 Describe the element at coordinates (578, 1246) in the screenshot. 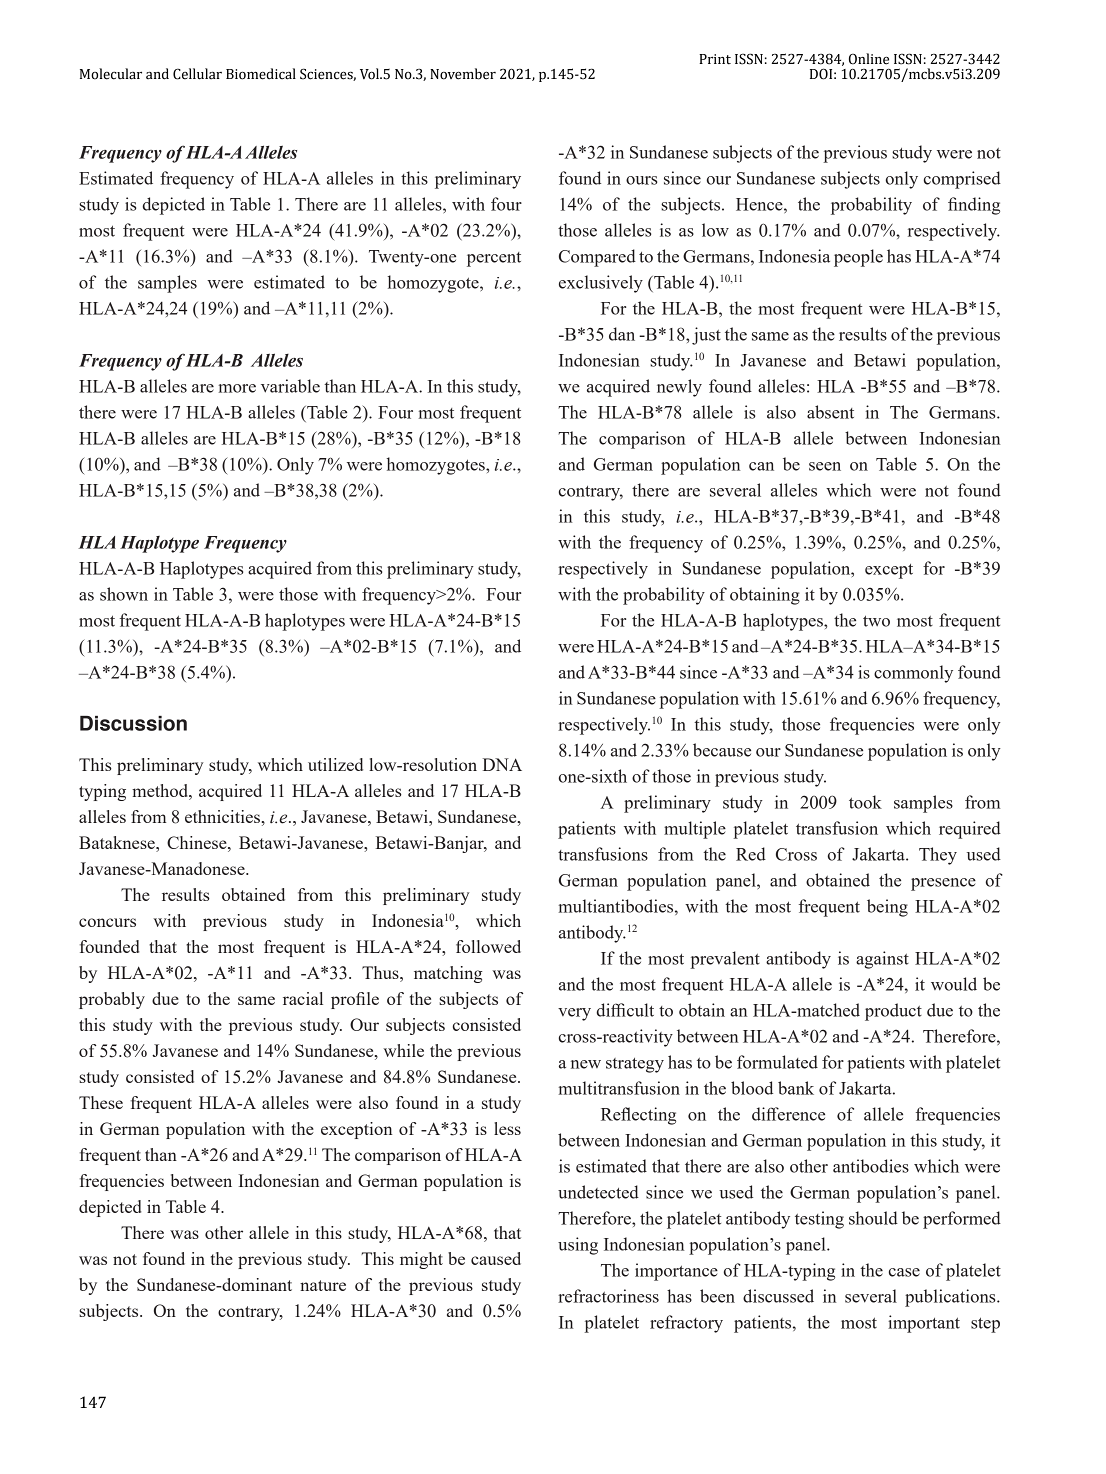

I see `using` at that location.
